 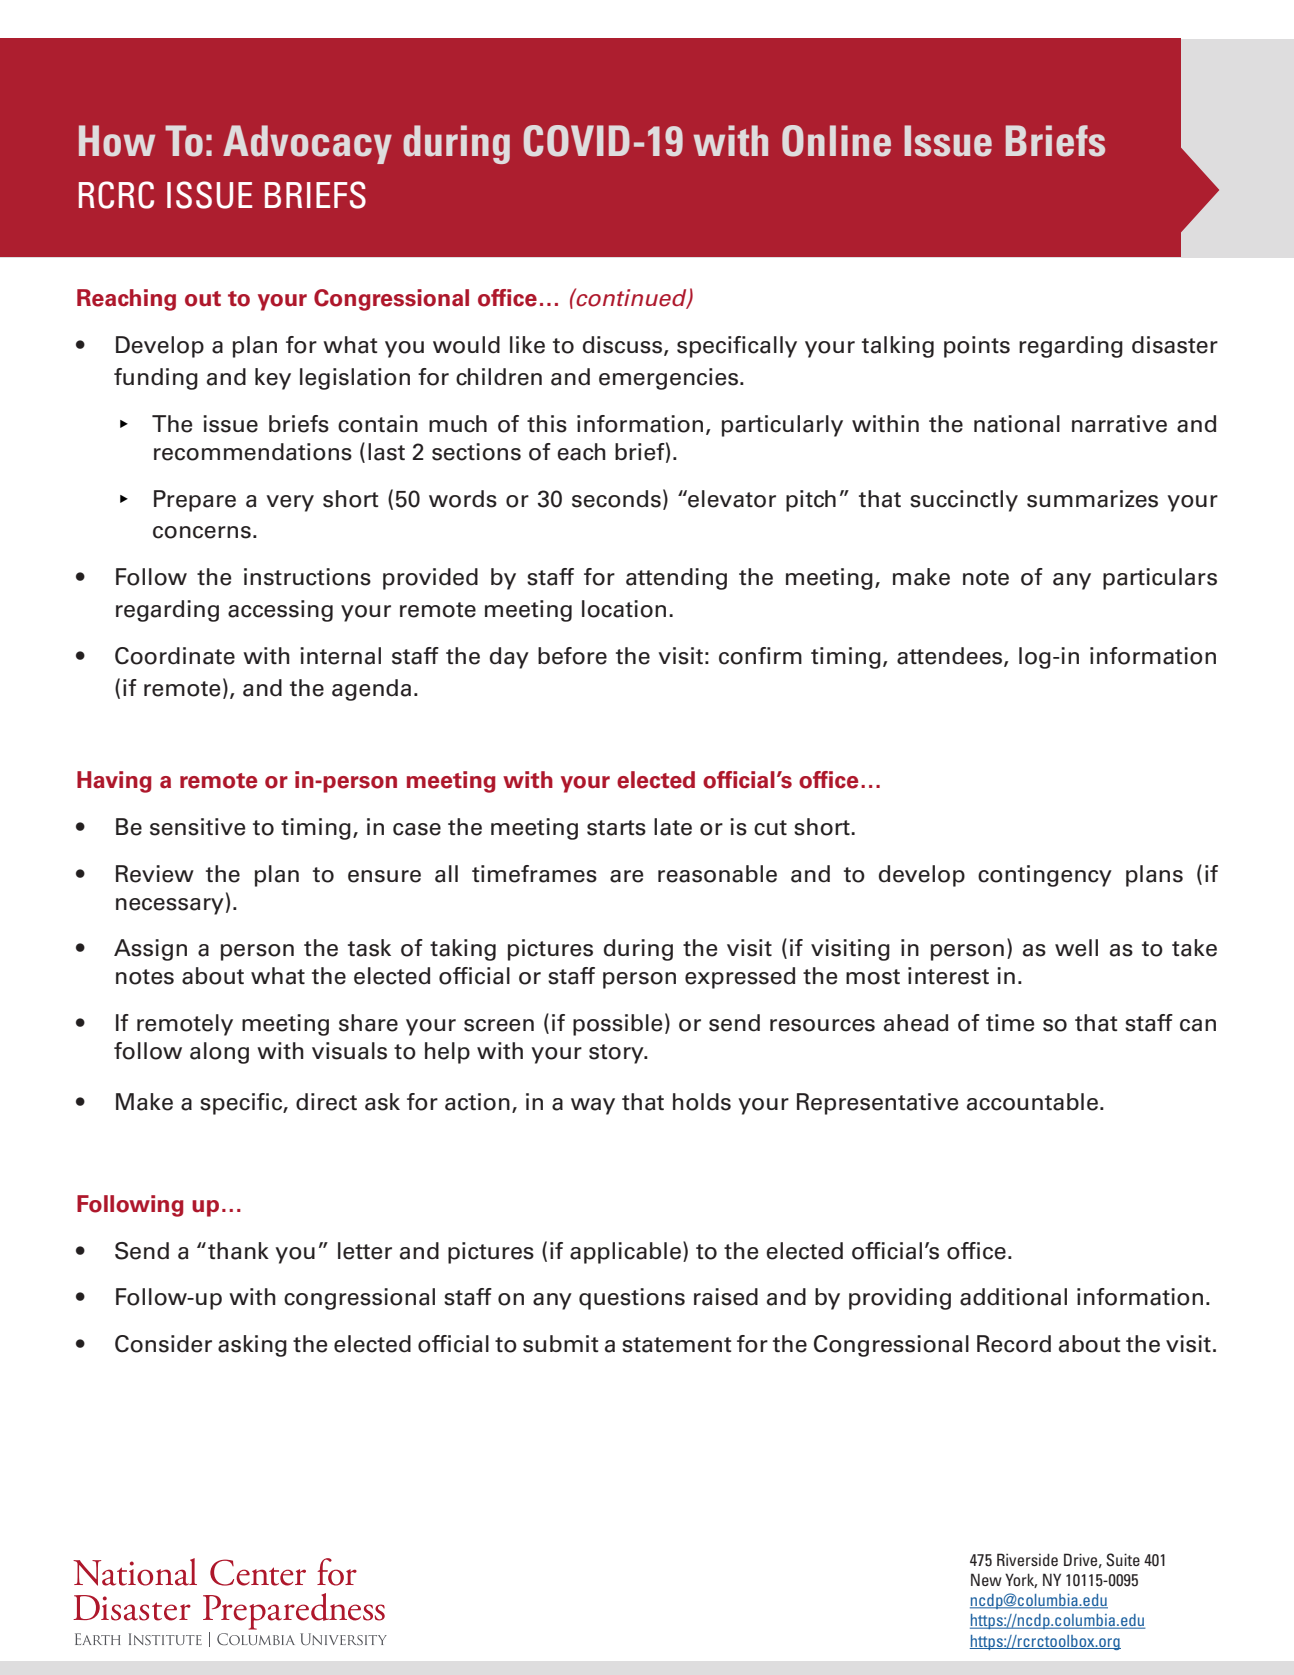 What do you see at coordinates (307, 144) in the screenshot?
I see `Advocacy` at bounding box center [307, 144].
